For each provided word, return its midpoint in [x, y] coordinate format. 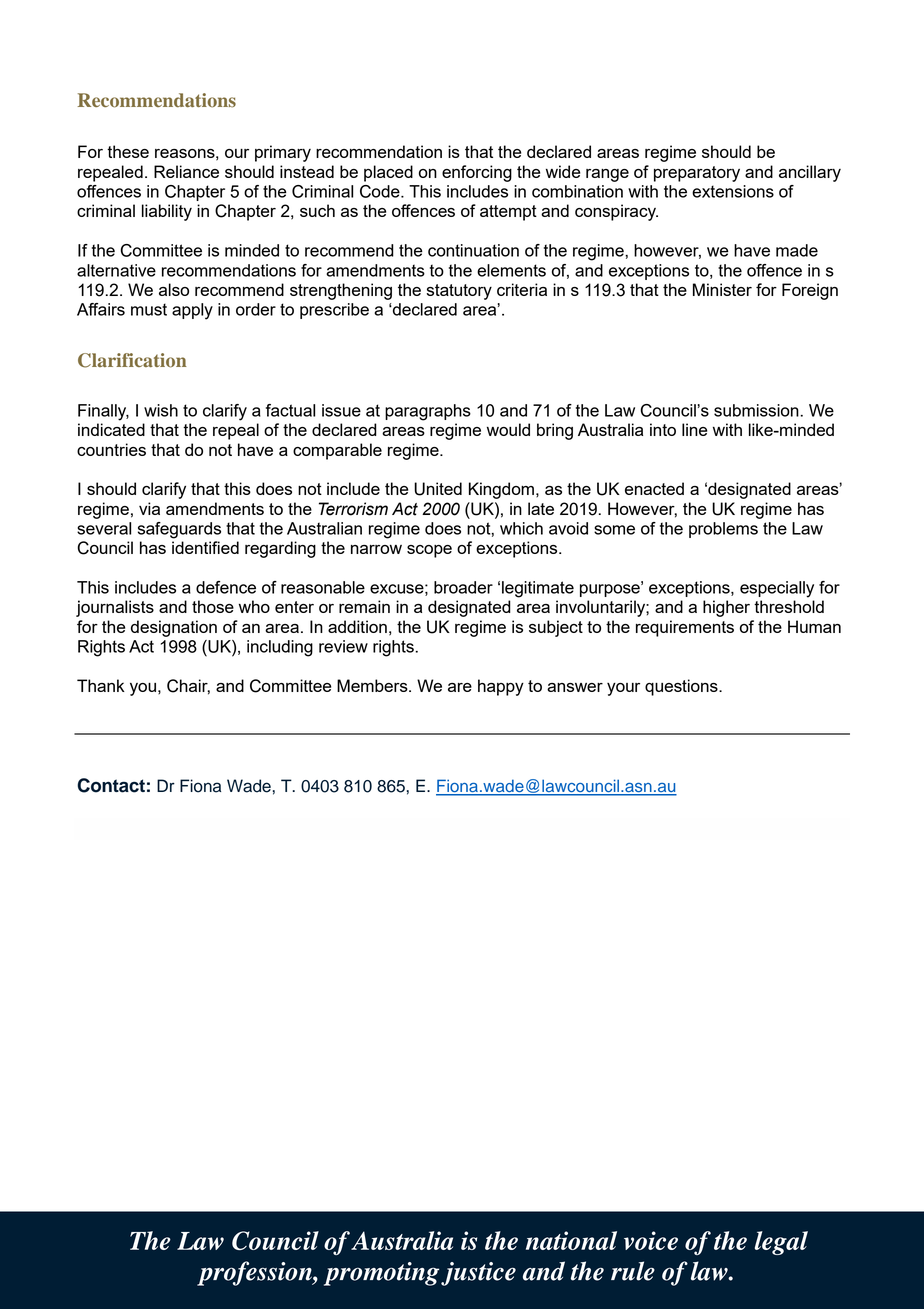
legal [781, 1243]
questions [682, 687]
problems [723, 530]
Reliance [186, 171]
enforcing [477, 173]
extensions [733, 191]
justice [478, 1274]
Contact [111, 785]
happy [501, 687]
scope [429, 551]
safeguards [179, 530]
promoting [381, 1274]
